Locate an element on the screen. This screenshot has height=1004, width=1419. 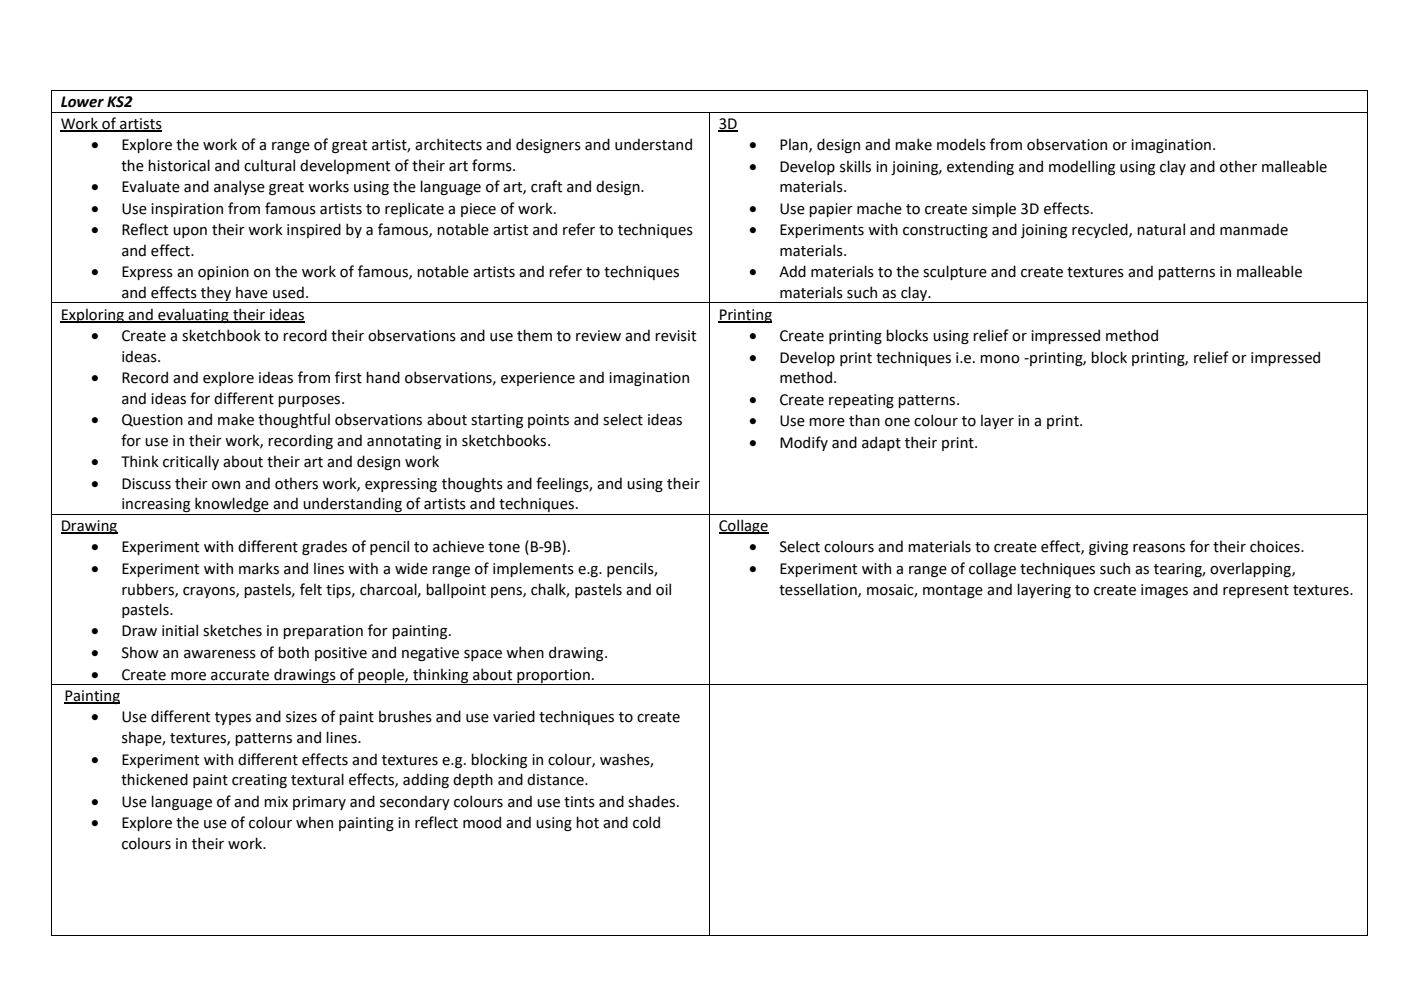
skills is located at coordinates (855, 166).
